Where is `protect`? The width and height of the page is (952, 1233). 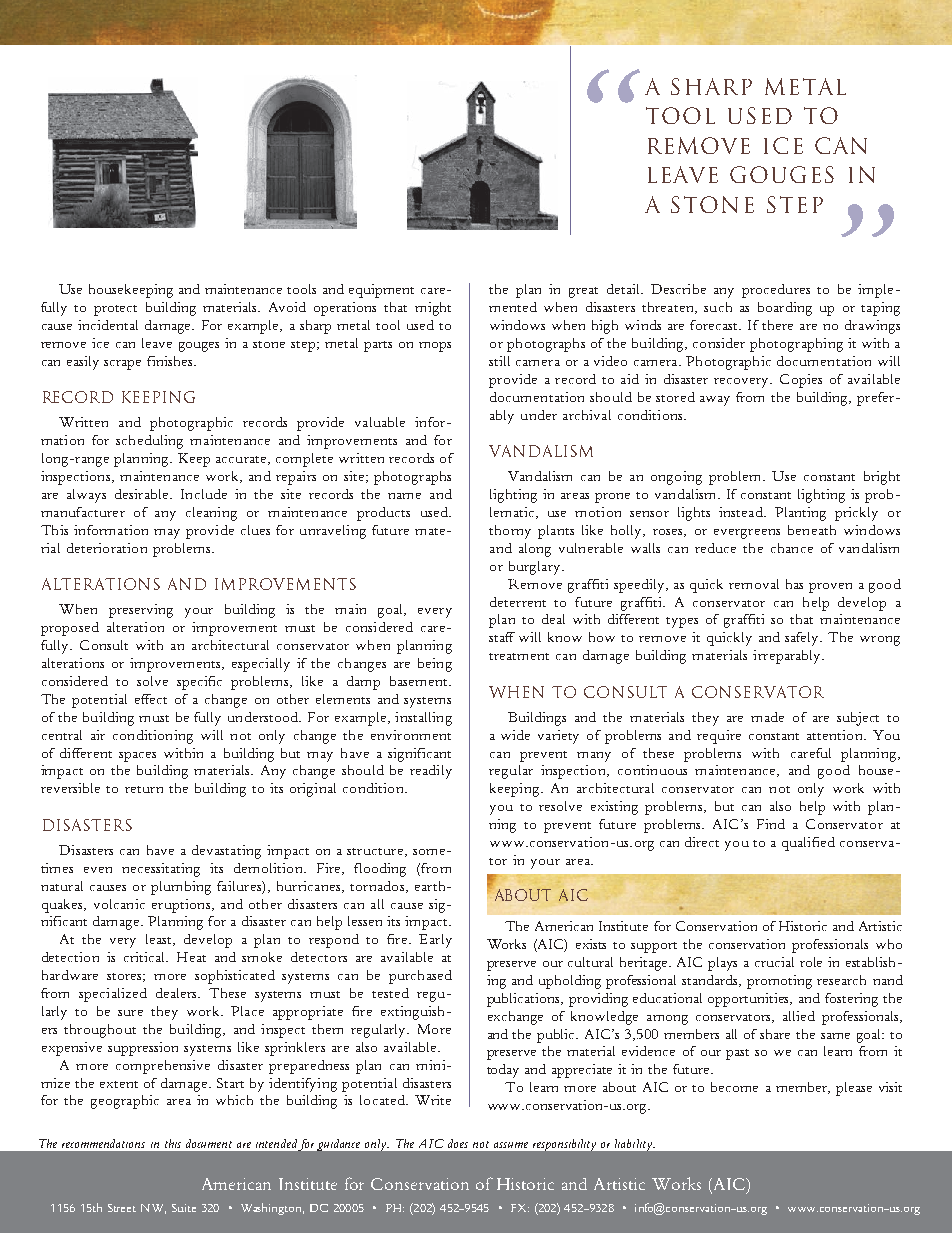
protect is located at coordinates (115, 310).
